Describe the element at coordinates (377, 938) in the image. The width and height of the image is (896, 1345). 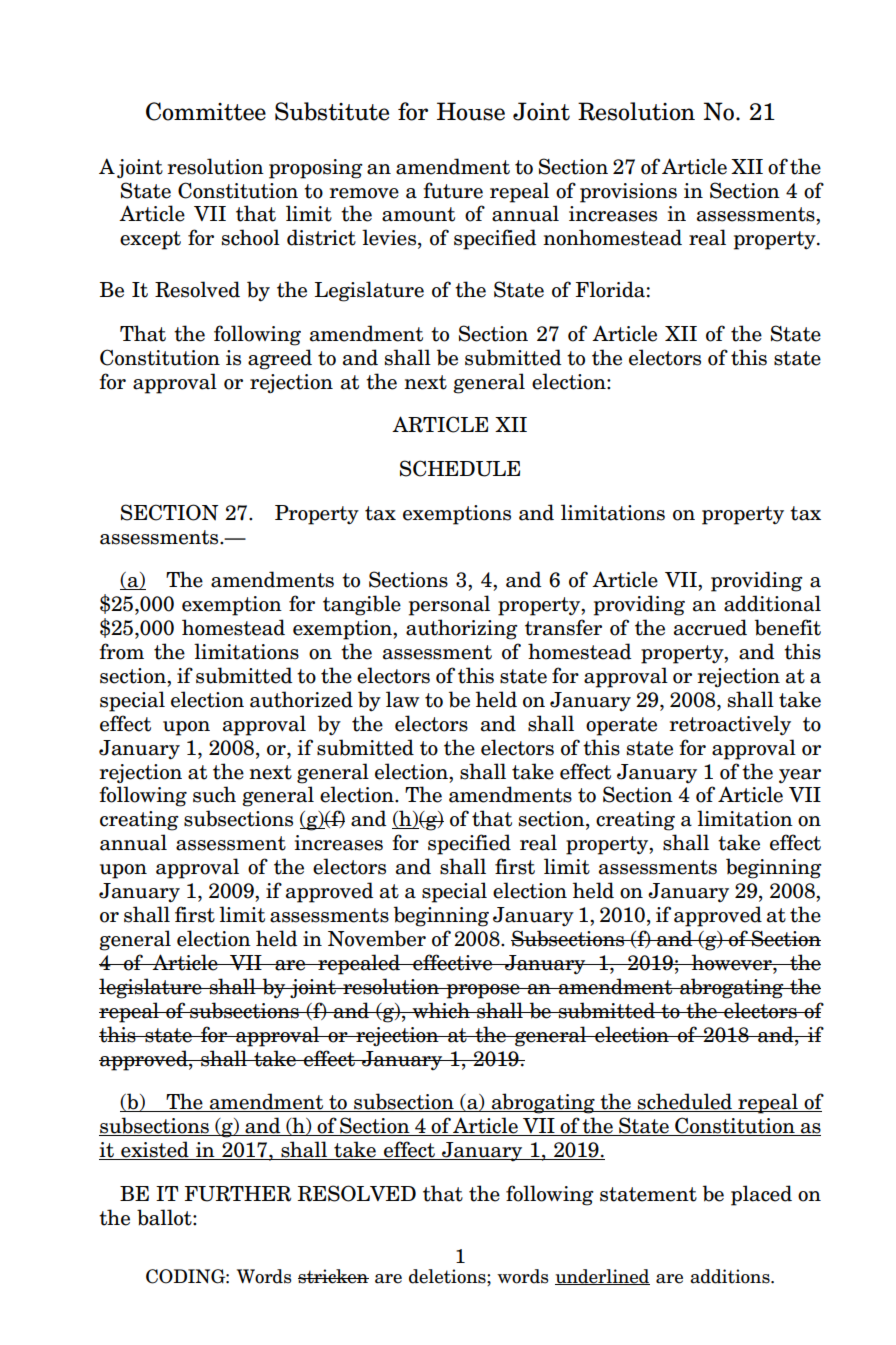
I see `November` at that location.
